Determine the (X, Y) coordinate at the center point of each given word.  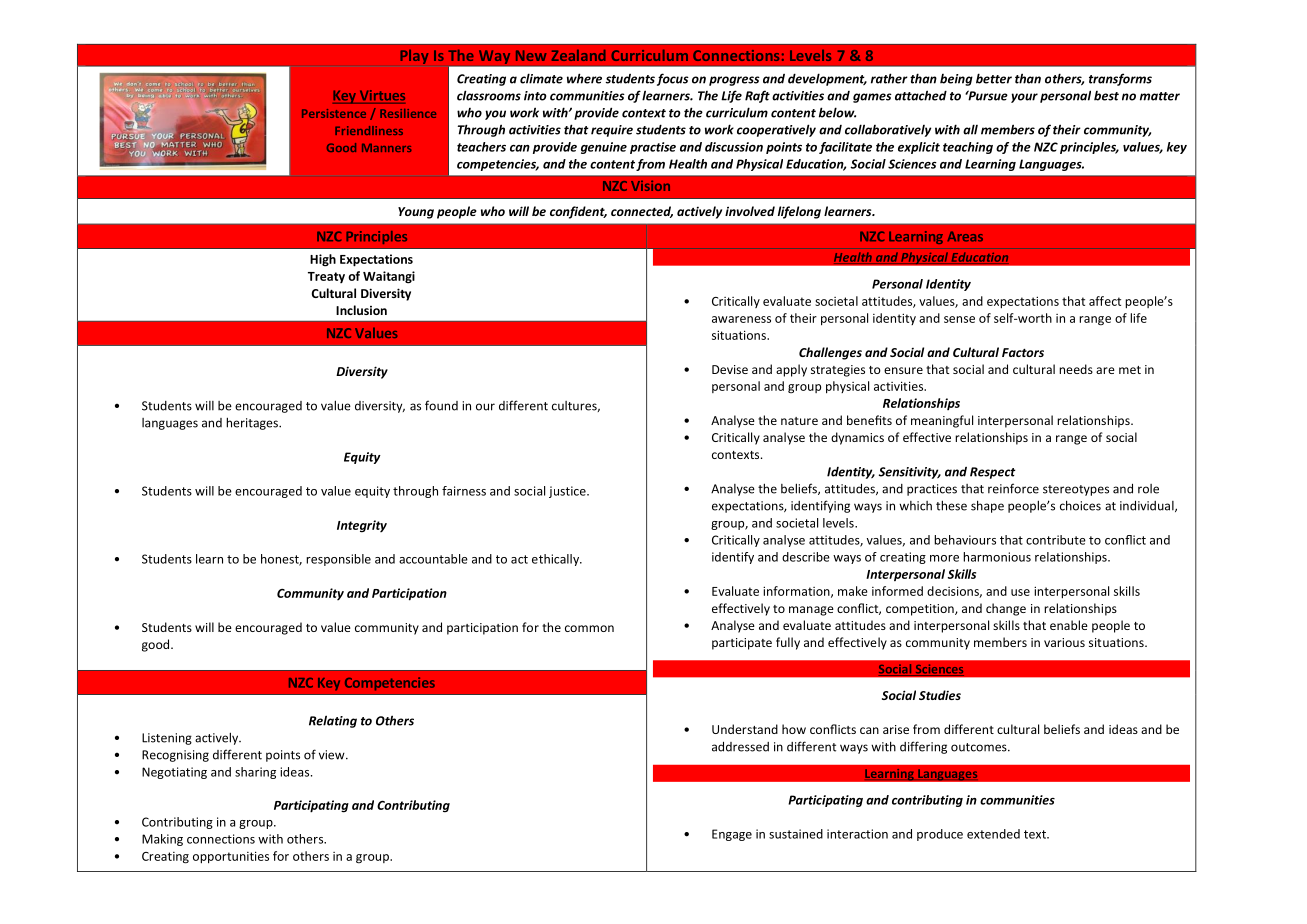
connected (642, 212)
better (994, 78)
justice (568, 492)
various (1064, 642)
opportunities (231, 857)
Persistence (334, 113)
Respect (993, 473)
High (323, 260)
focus (673, 79)
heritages (253, 423)
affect (1105, 301)
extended (993, 834)
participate (742, 644)
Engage (732, 835)
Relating (333, 721)
